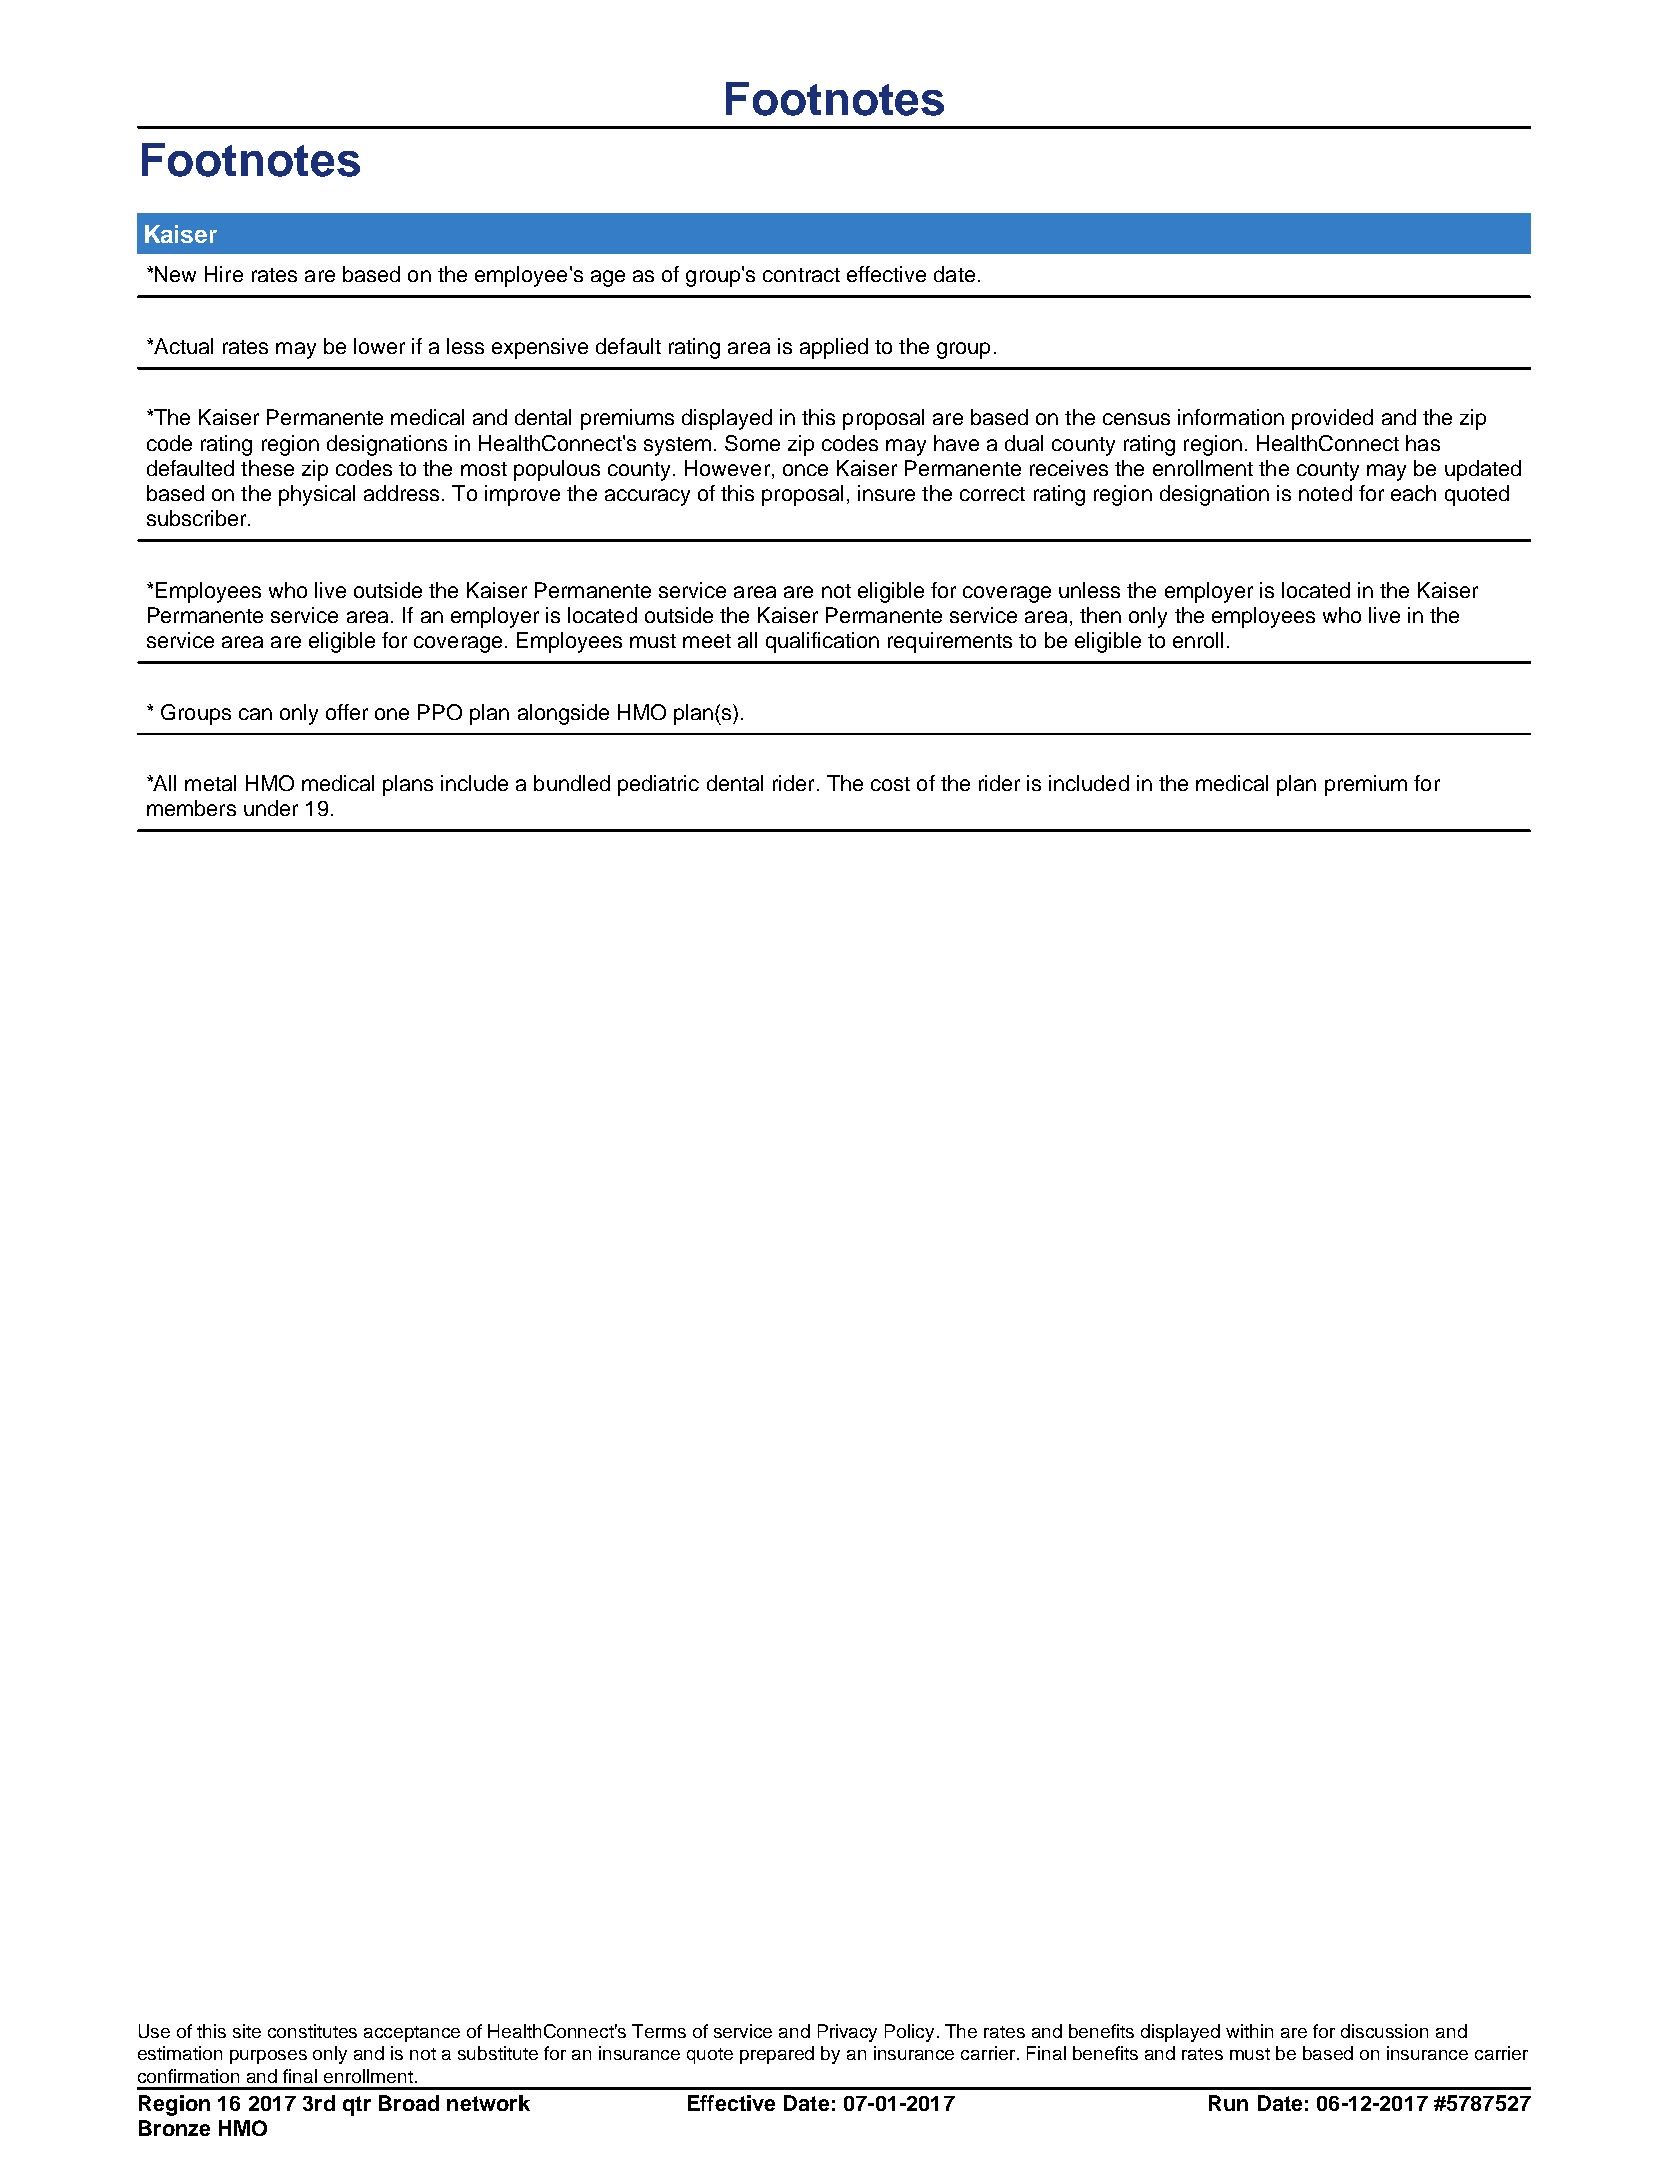  Describe the element at coordinates (271, 808) in the screenshot. I see `under` at that location.
